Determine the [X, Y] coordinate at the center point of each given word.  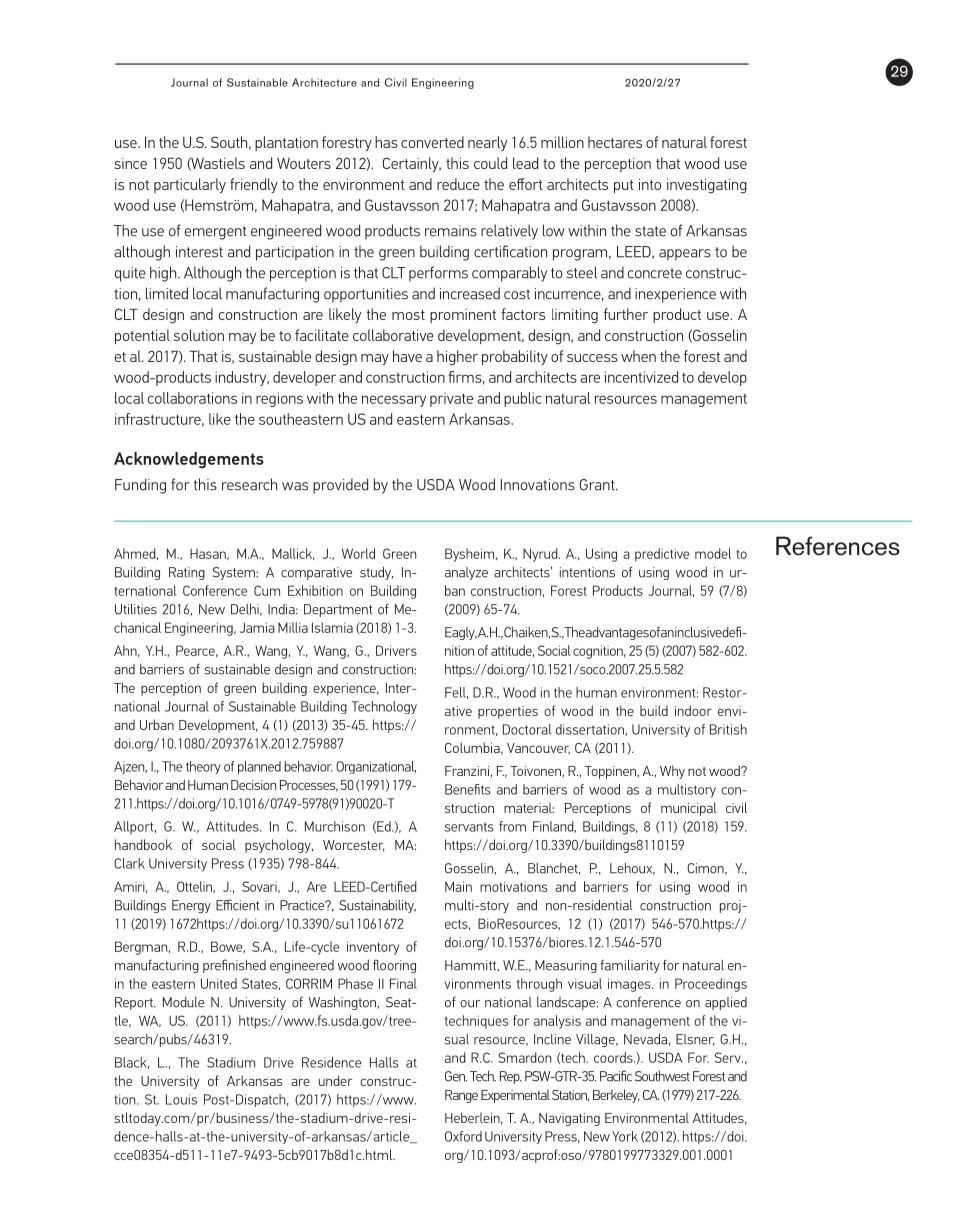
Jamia [257, 627]
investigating [707, 186]
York [625, 1136]
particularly [190, 185]
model [713, 553]
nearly [487, 143]
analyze [466, 573]
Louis [181, 1099]
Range [461, 1096]
